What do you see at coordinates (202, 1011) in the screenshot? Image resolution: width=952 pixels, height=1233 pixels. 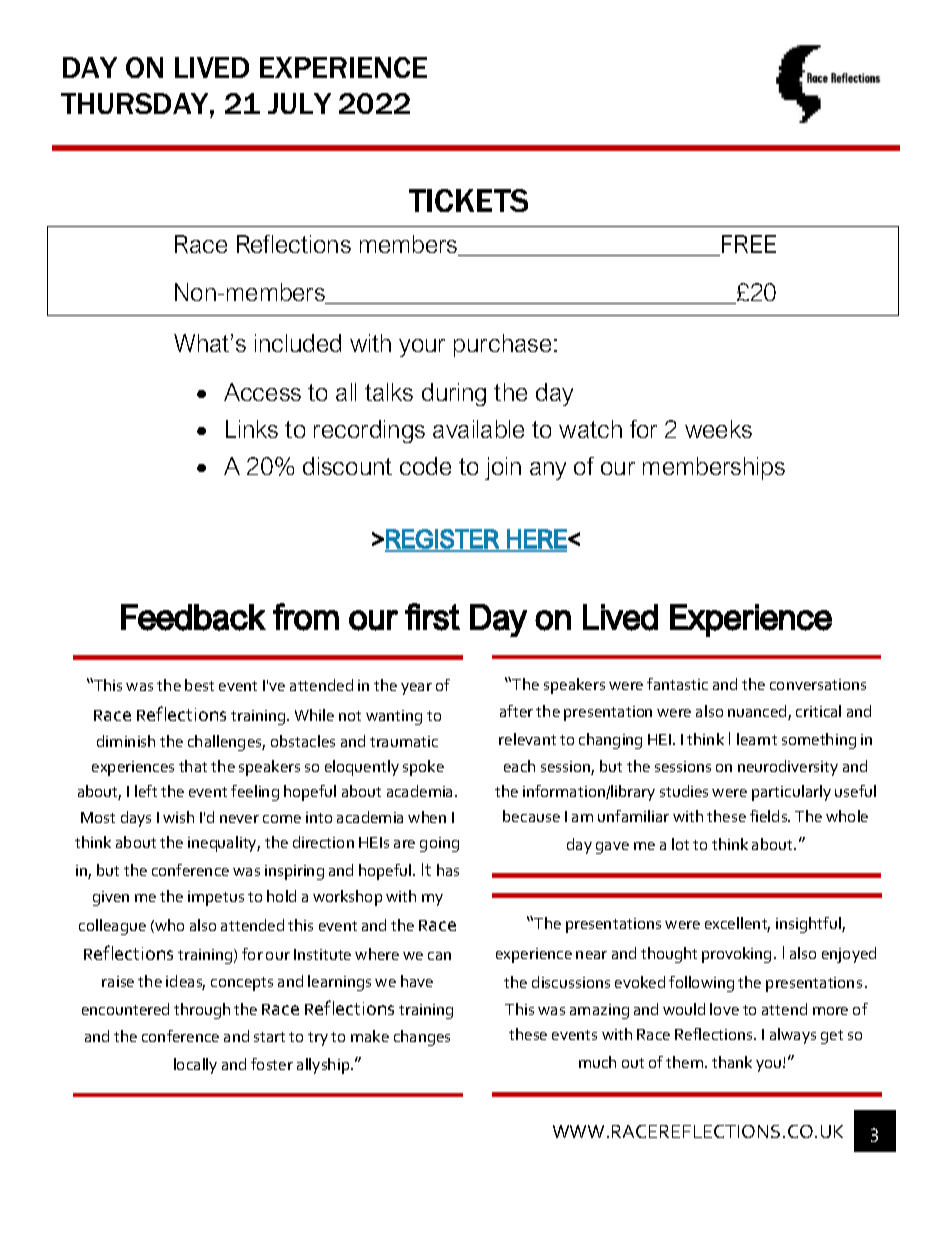 I see `through` at bounding box center [202, 1011].
